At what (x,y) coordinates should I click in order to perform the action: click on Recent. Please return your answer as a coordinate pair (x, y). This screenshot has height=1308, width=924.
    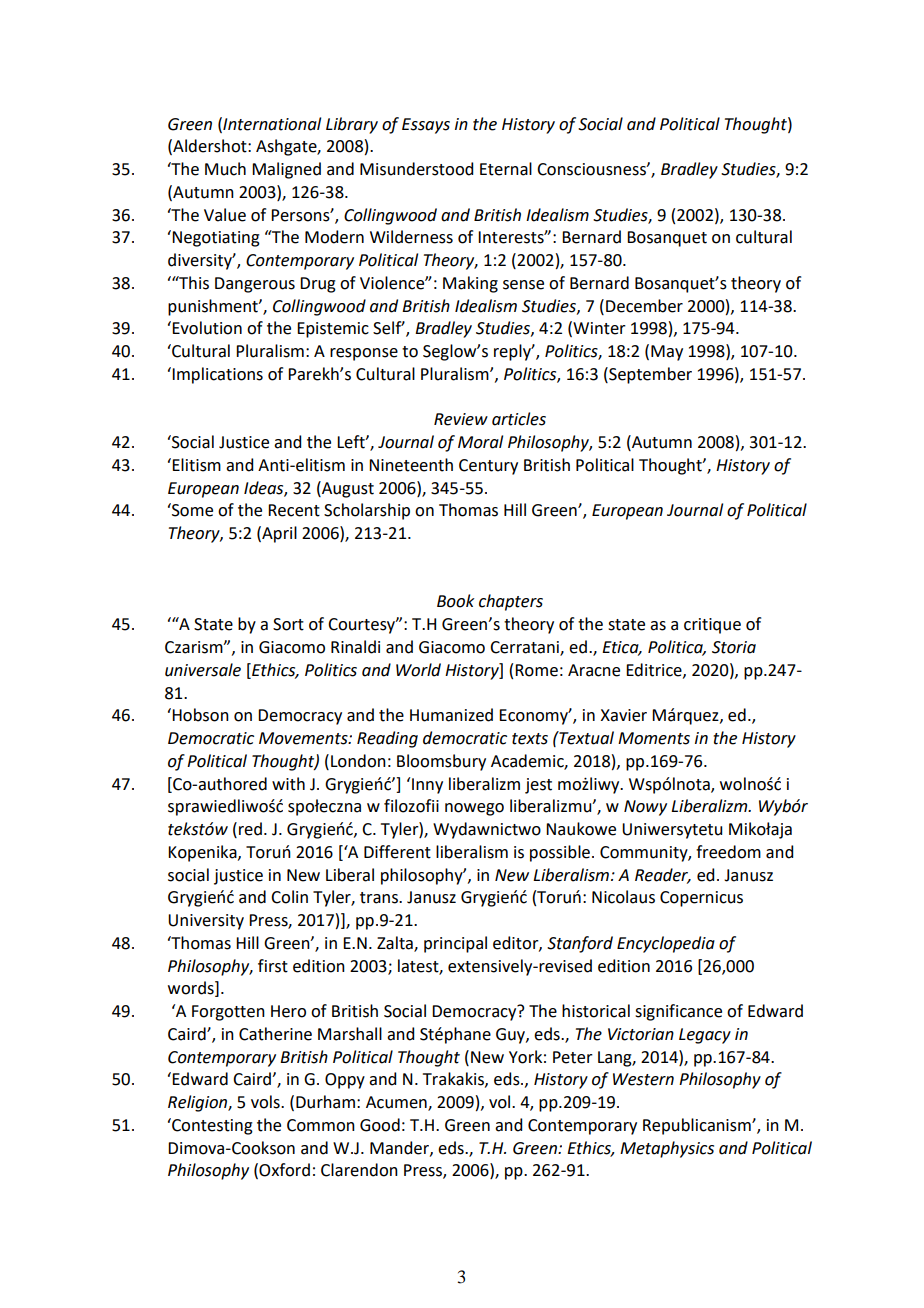
    Looking at the image, I should click on (294, 510).
